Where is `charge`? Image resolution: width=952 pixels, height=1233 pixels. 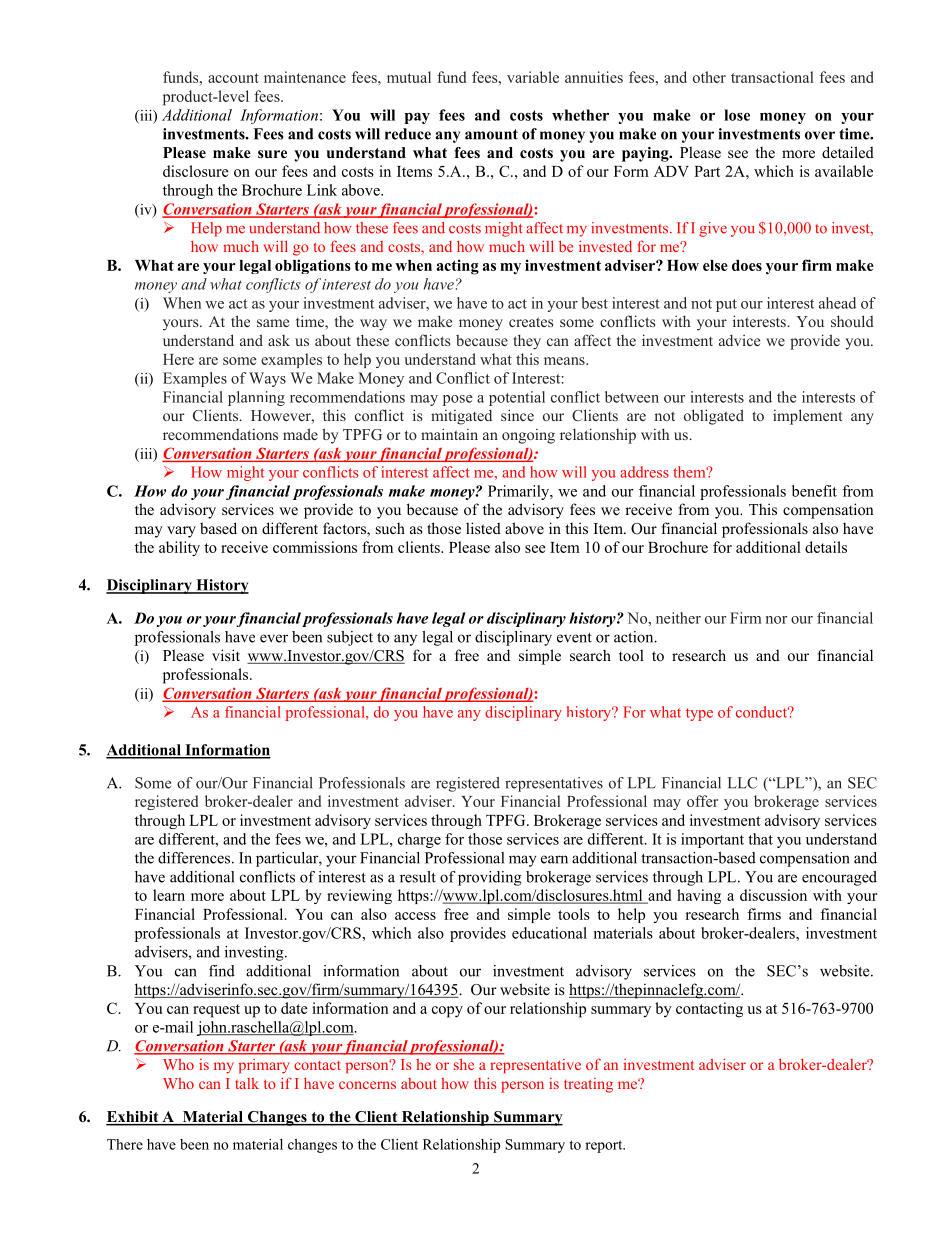 charge is located at coordinates (419, 840).
